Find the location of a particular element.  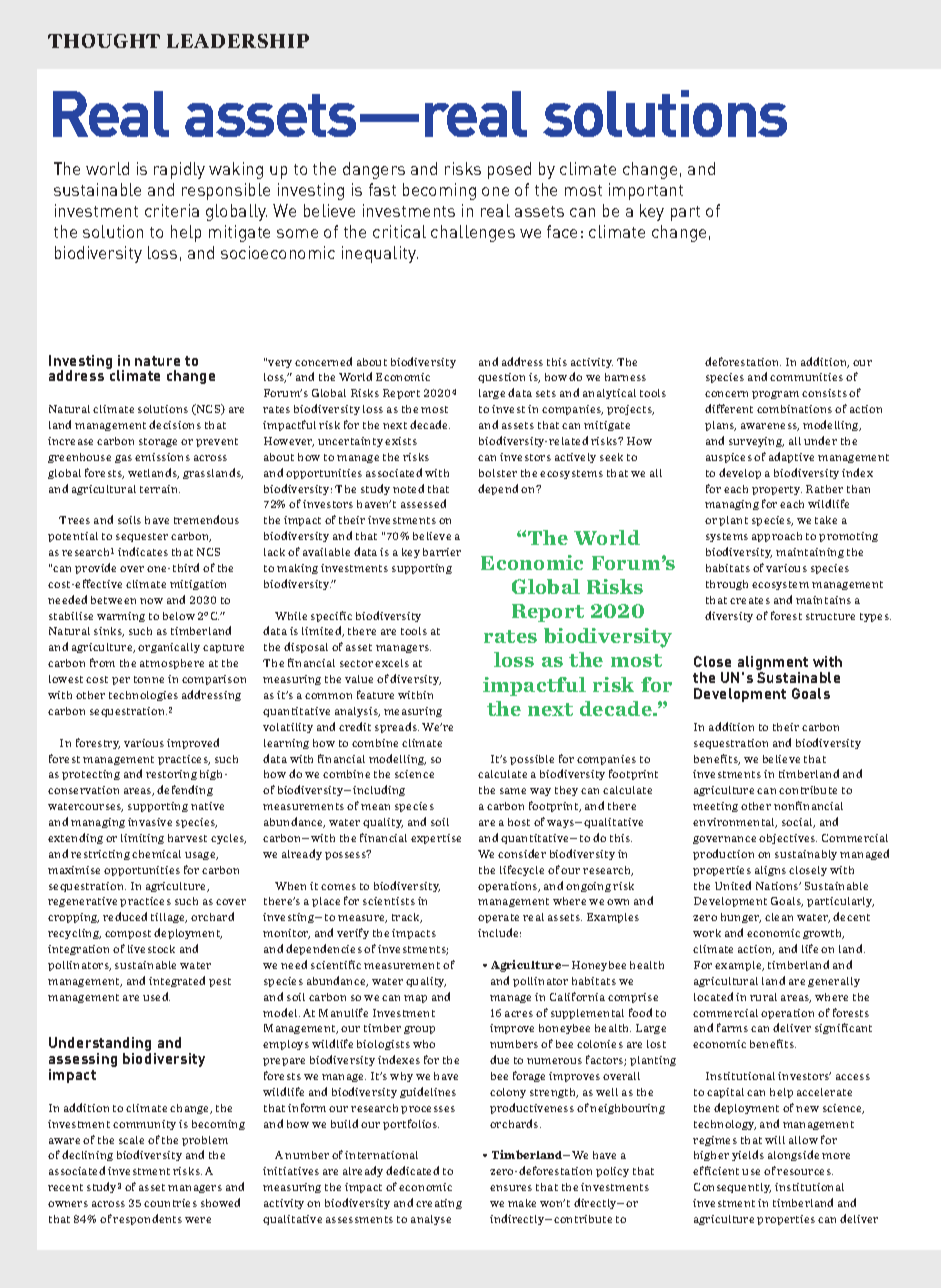

alignment is located at coordinates (772, 664).
